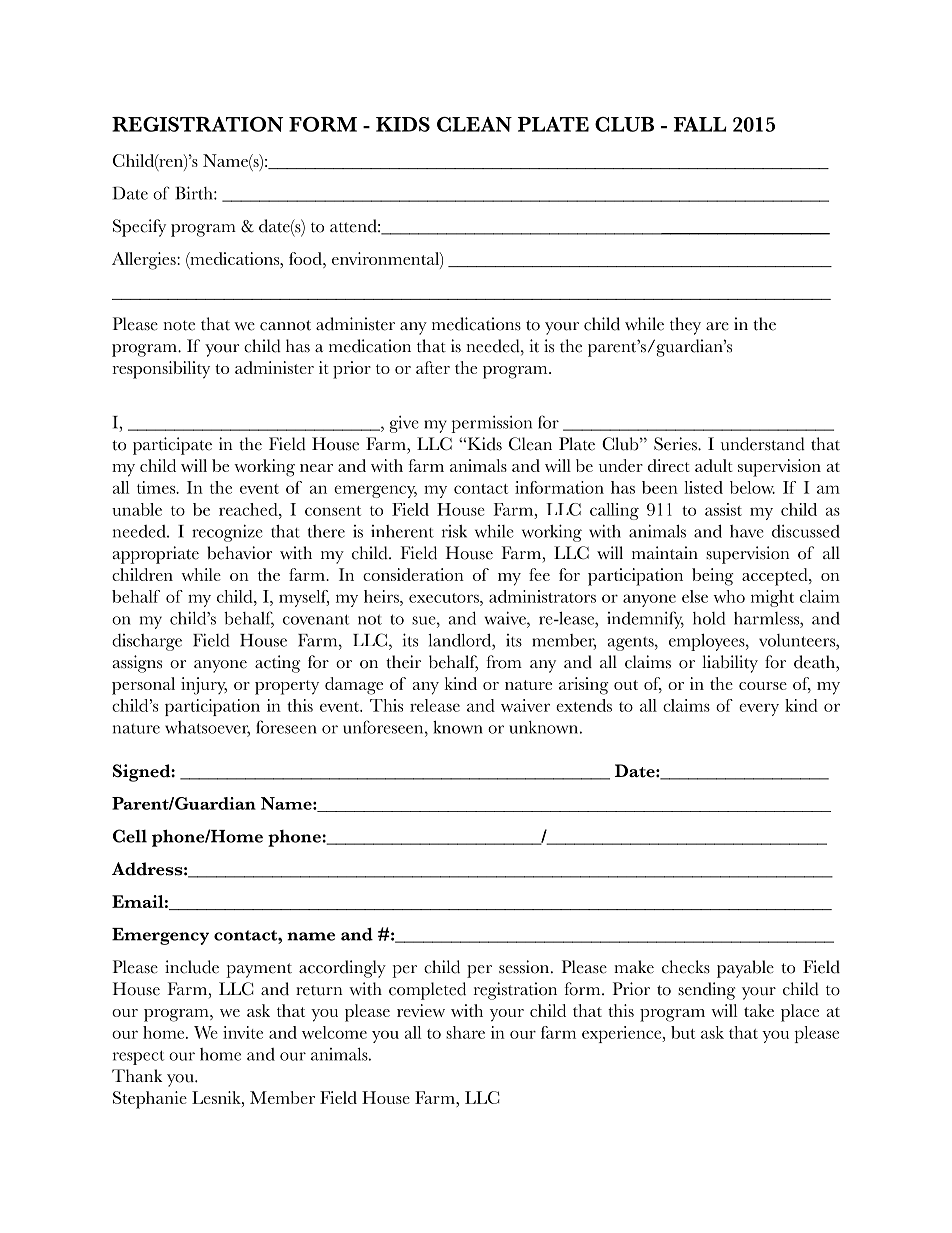 Image resolution: width=952 pixels, height=1233 pixels. What do you see at coordinates (700, 124) in the document?
I see `FALL` at bounding box center [700, 124].
